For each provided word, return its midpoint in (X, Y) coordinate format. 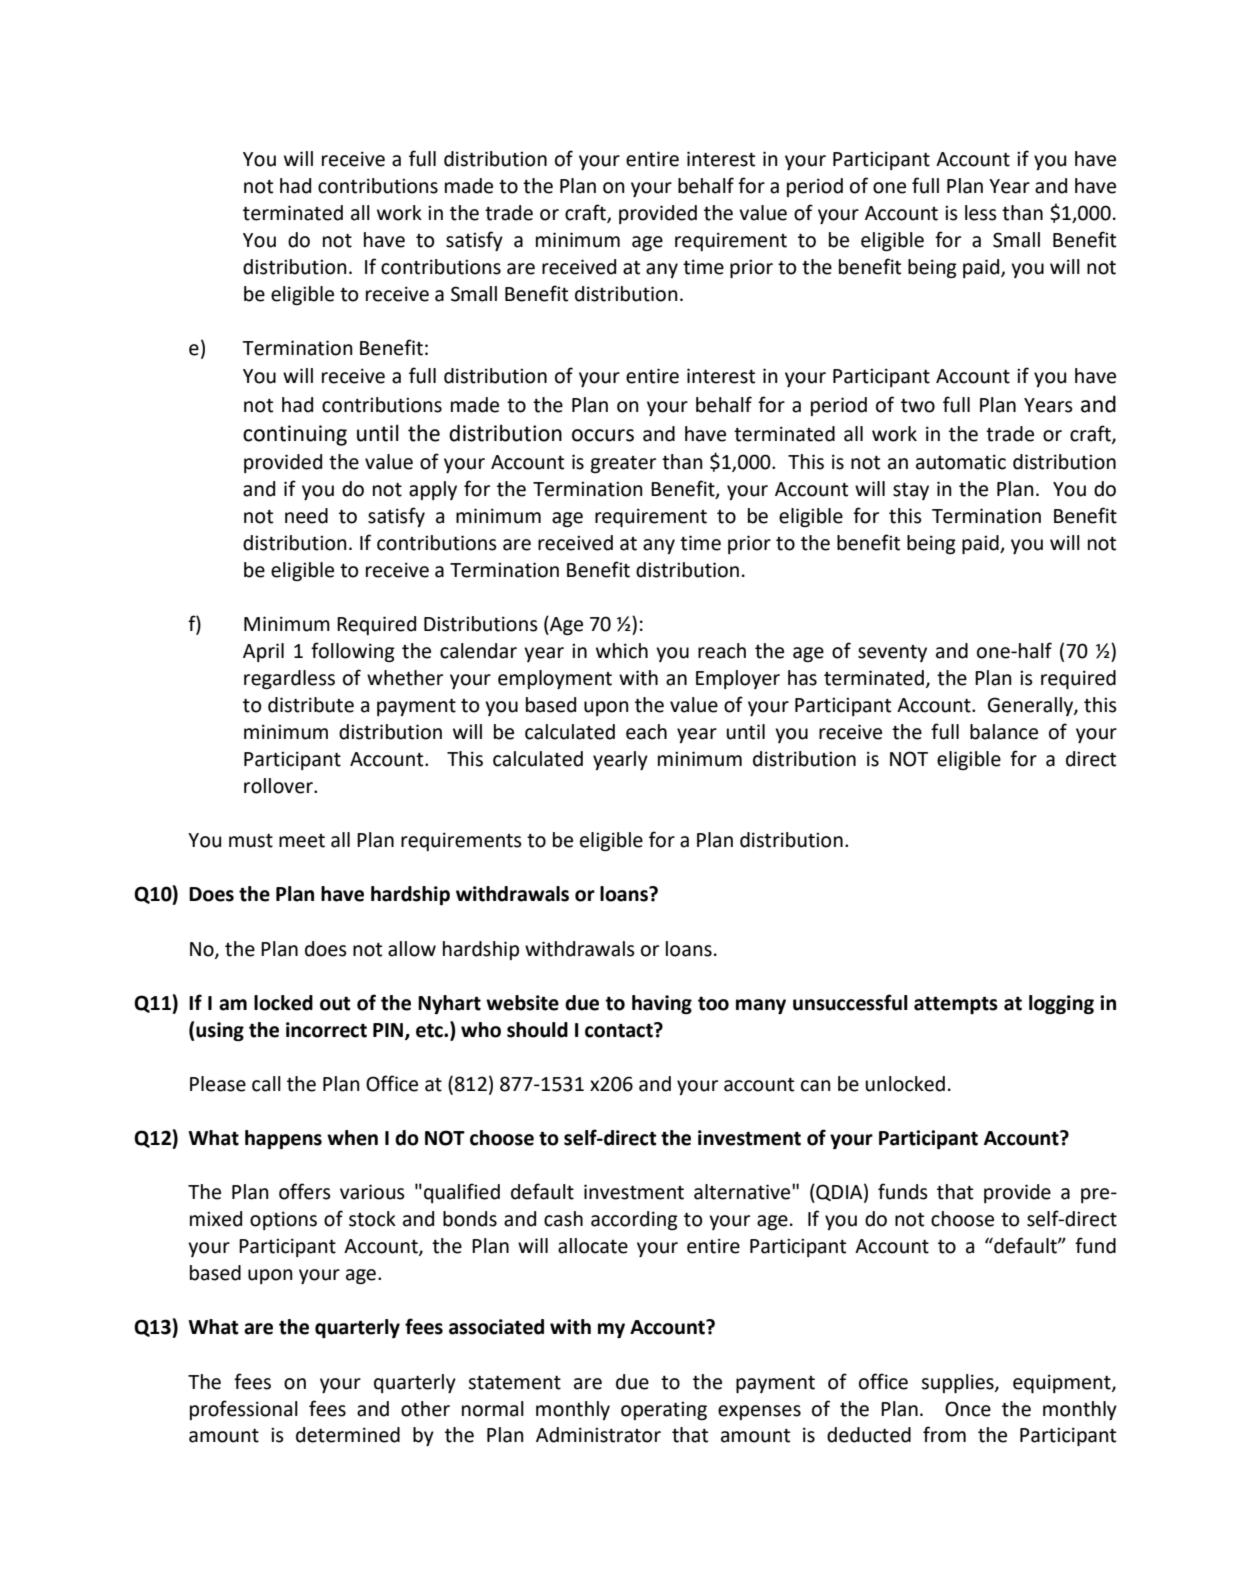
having (662, 1004)
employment (555, 679)
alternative (743, 1192)
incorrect (326, 1030)
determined (348, 1435)
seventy (892, 653)
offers (305, 1191)
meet (302, 841)
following (353, 652)
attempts (956, 1005)
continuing (295, 435)
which (622, 651)
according (634, 1220)
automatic (961, 462)
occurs (603, 435)
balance (1004, 732)
